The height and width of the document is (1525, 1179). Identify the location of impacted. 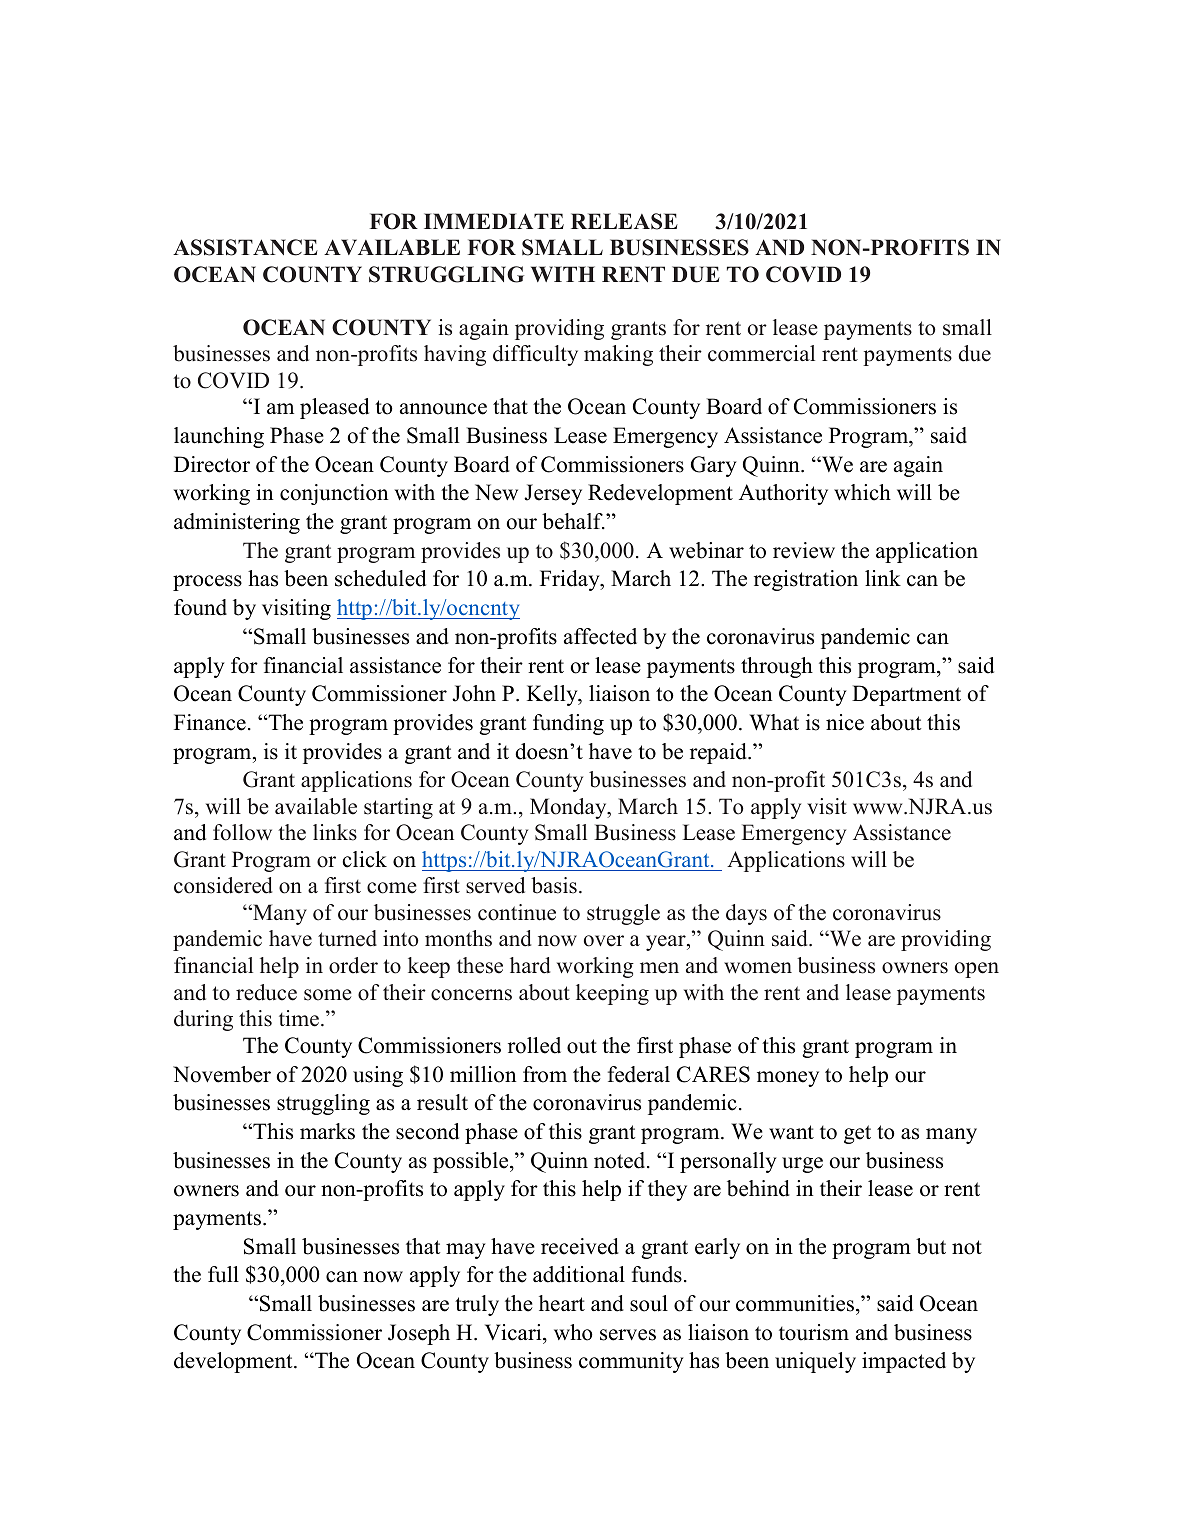
(904, 1362).
